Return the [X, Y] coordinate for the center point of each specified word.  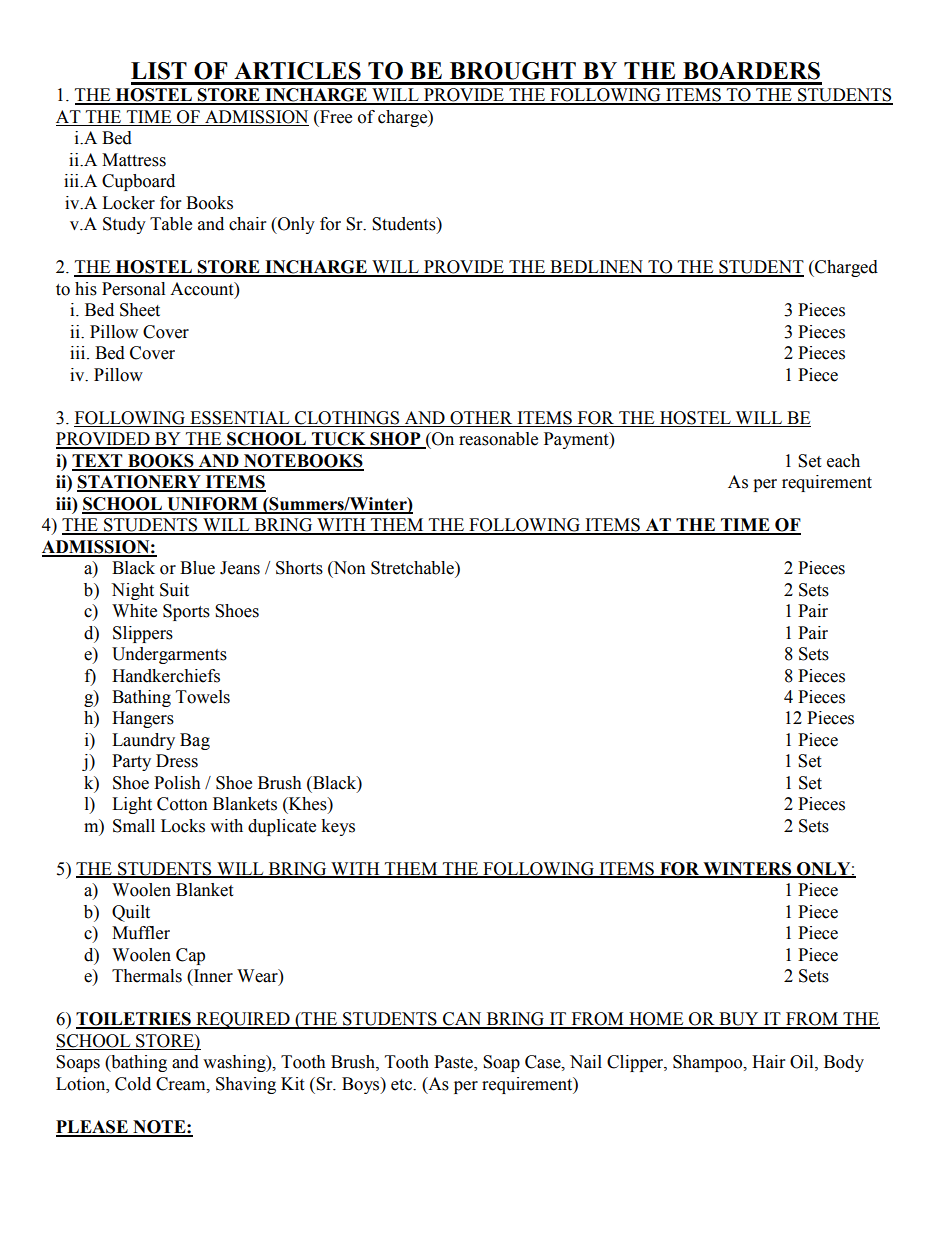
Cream [182, 1084]
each [843, 461]
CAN [462, 1020]
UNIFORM [212, 505]
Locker [128, 203]
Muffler [141, 933]
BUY [739, 1020]
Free [335, 117]
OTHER [481, 418]
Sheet [140, 310]
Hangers [143, 719]
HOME [656, 1020]
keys [338, 827]
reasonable [498, 439]
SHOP [395, 440]
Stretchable [413, 568]
